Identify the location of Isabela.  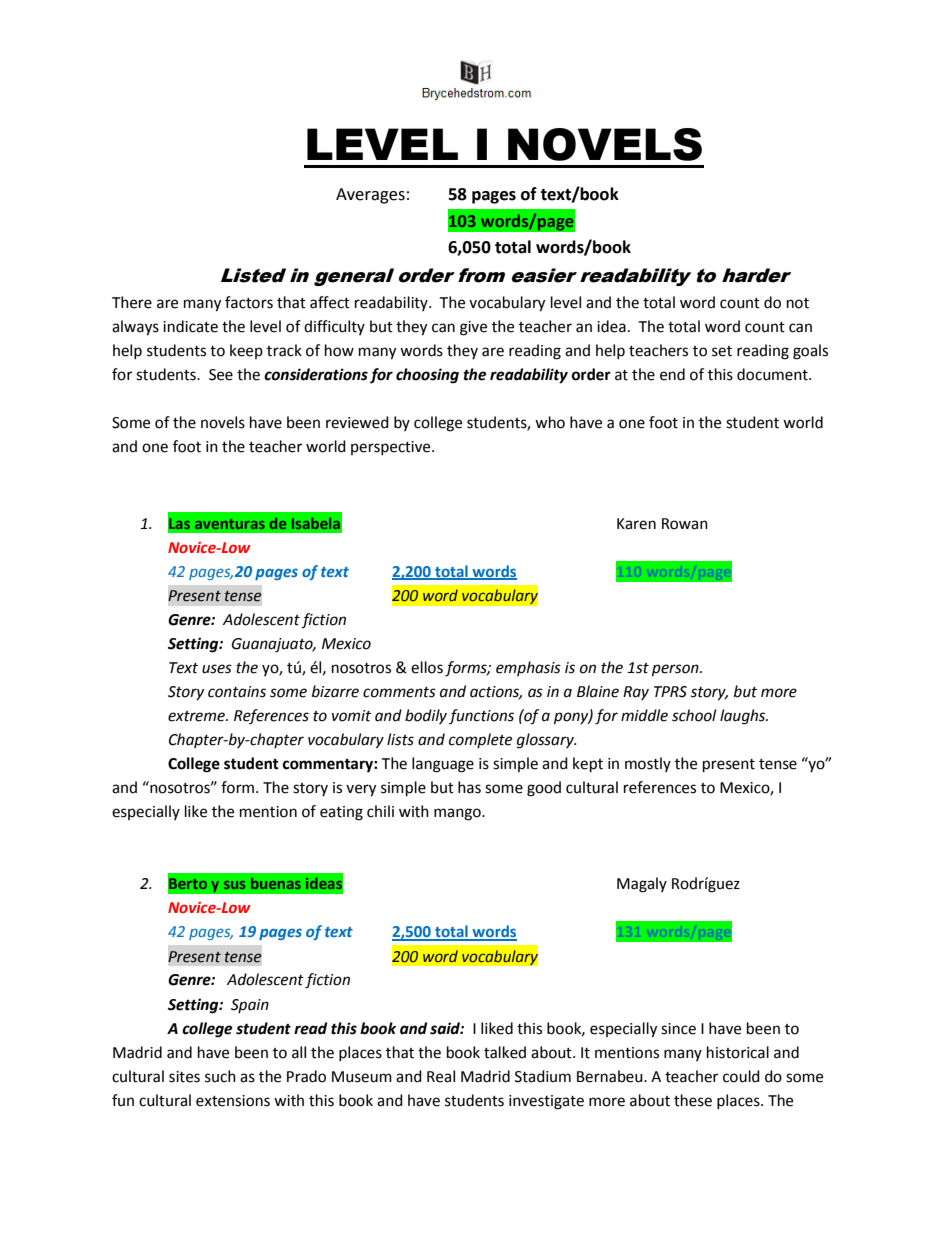
(316, 523).
